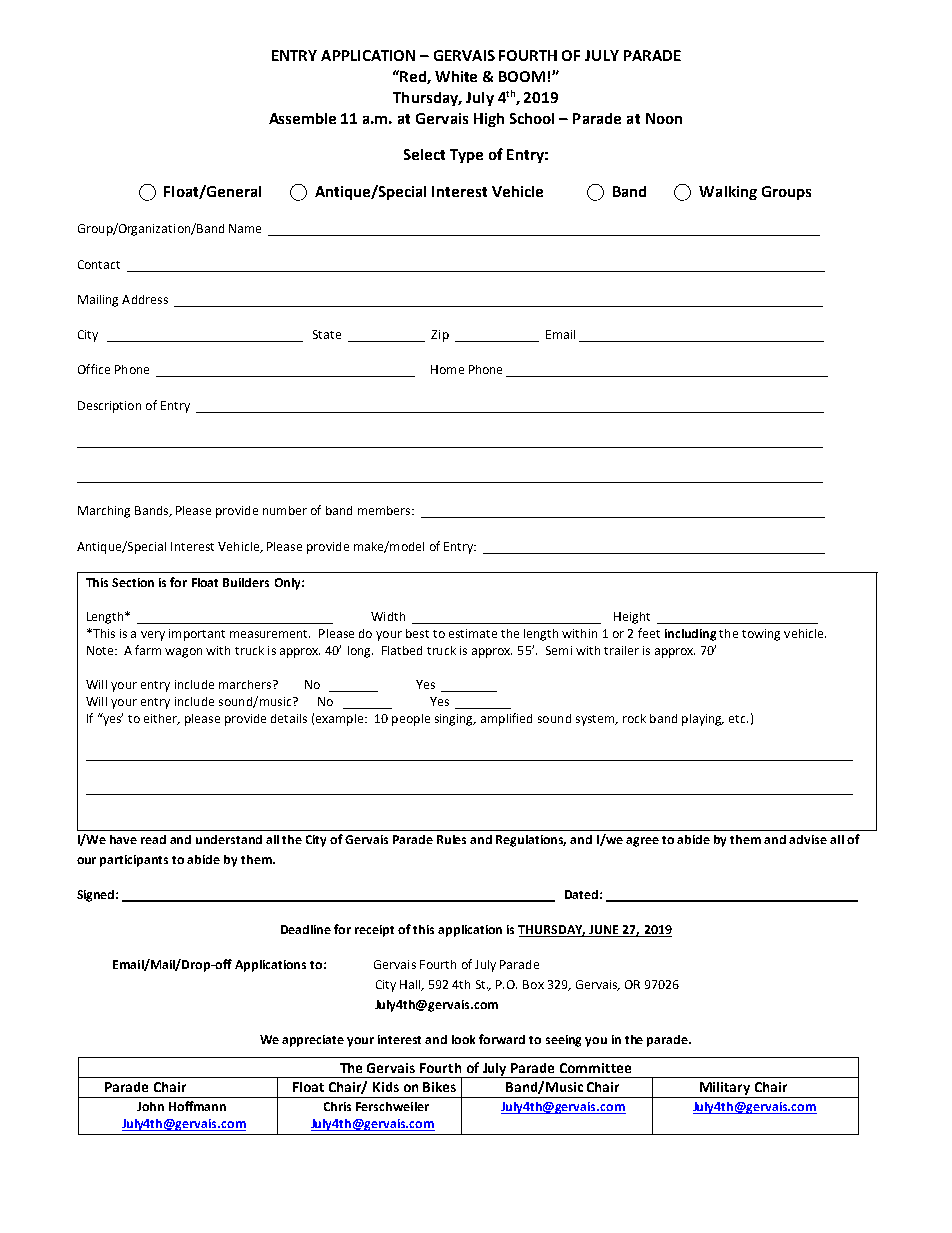 The image size is (952, 1233). What do you see at coordinates (690, 635) in the screenshot?
I see `including` at bounding box center [690, 635].
